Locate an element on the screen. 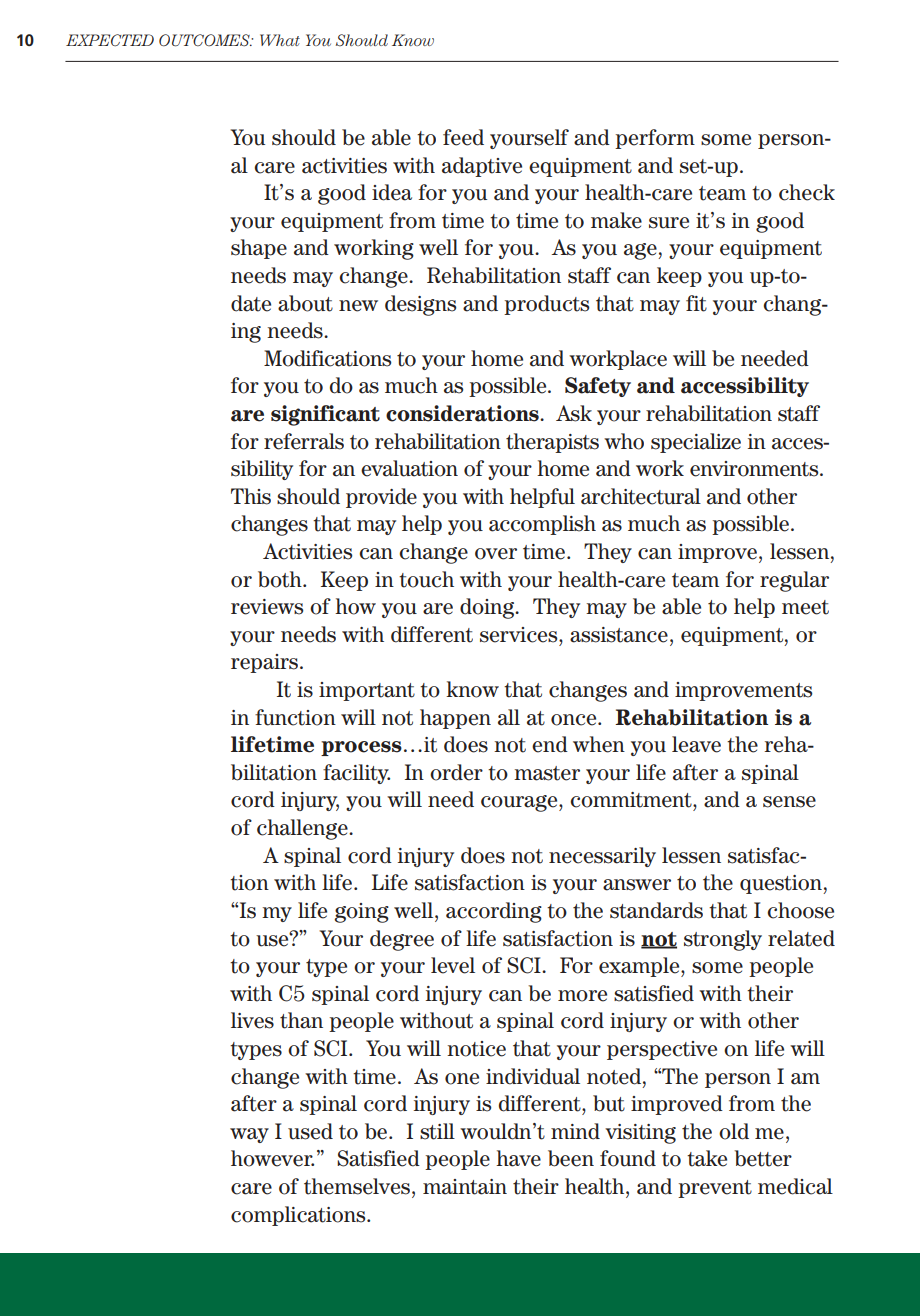 This screenshot has height=1316, width=920. specialize is located at coordinates (696, 443).
